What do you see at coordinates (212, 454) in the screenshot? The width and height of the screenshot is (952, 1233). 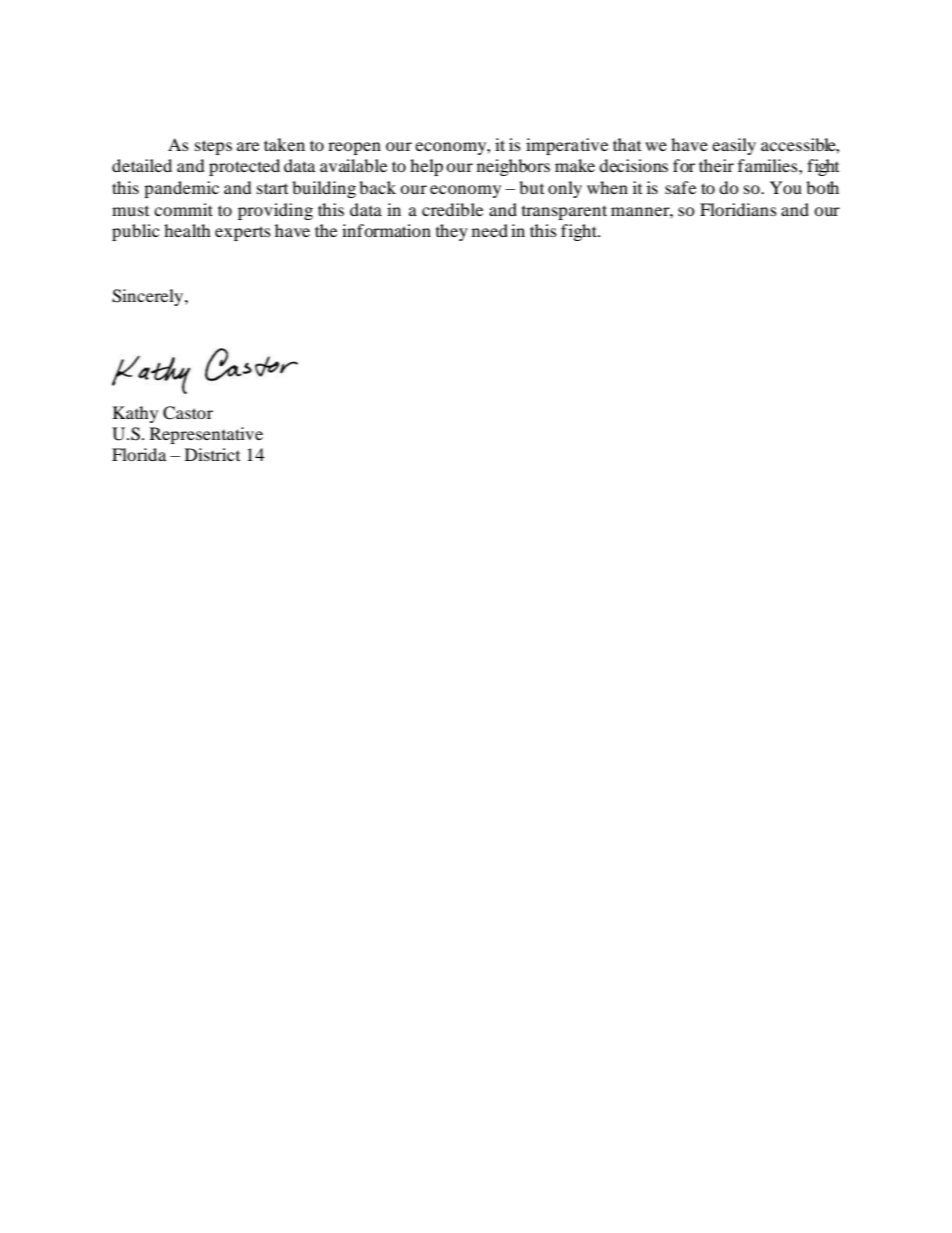 I see `District` at bounding box center [212, 454].
